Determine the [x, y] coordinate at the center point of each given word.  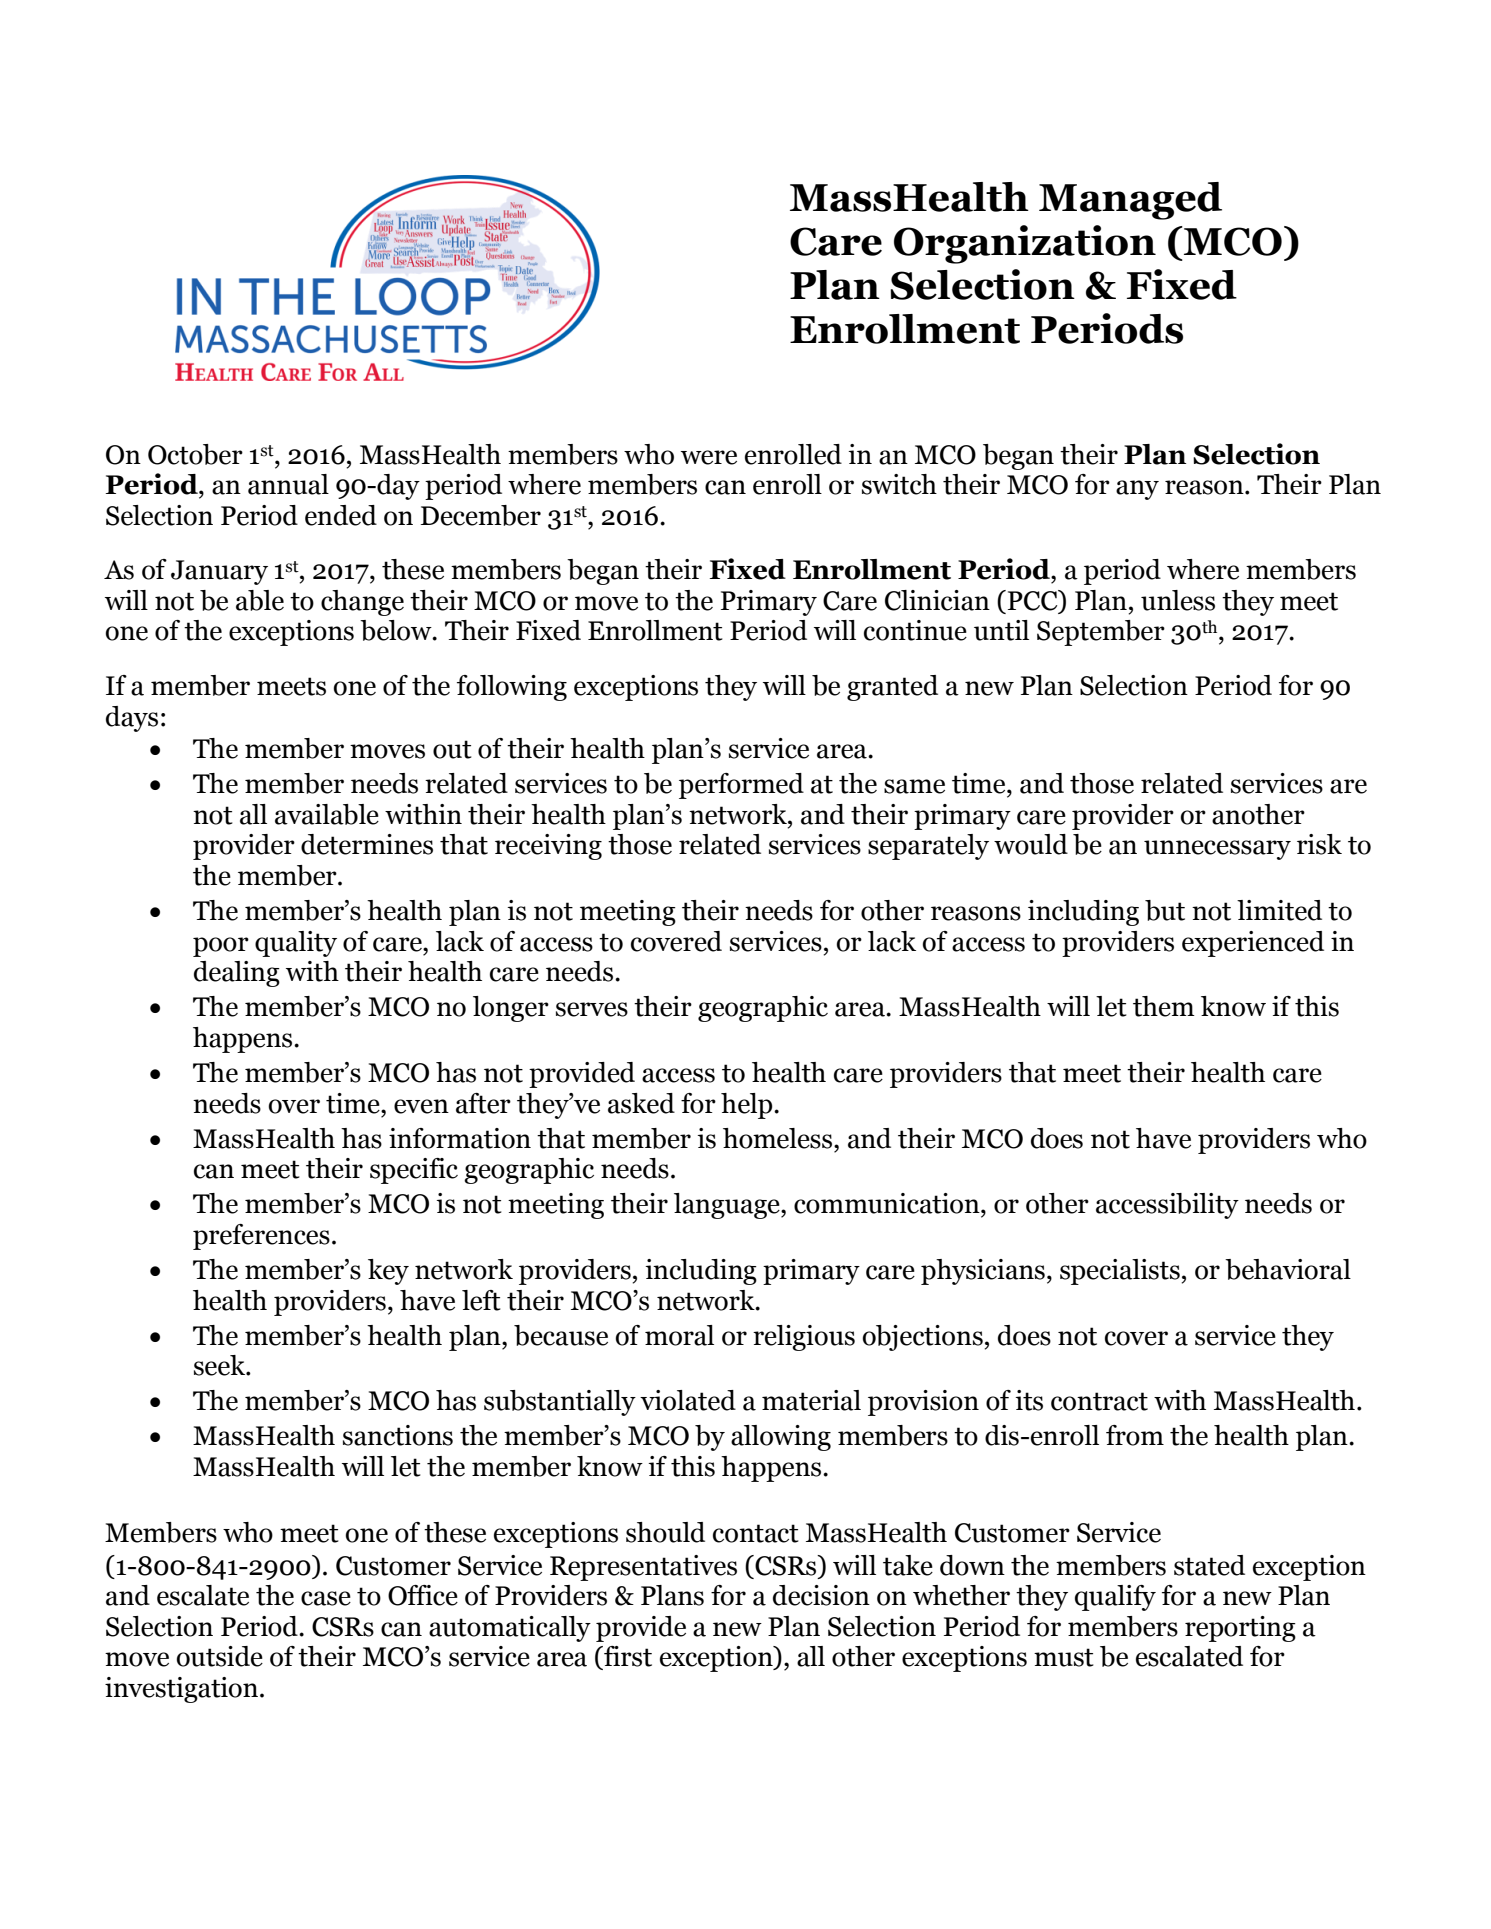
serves [592, 1009]
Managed [1130, 201]
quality [296, 944]
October [195, 454]
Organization [1025, 244]
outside [219, 1656]
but [1165, 910]
